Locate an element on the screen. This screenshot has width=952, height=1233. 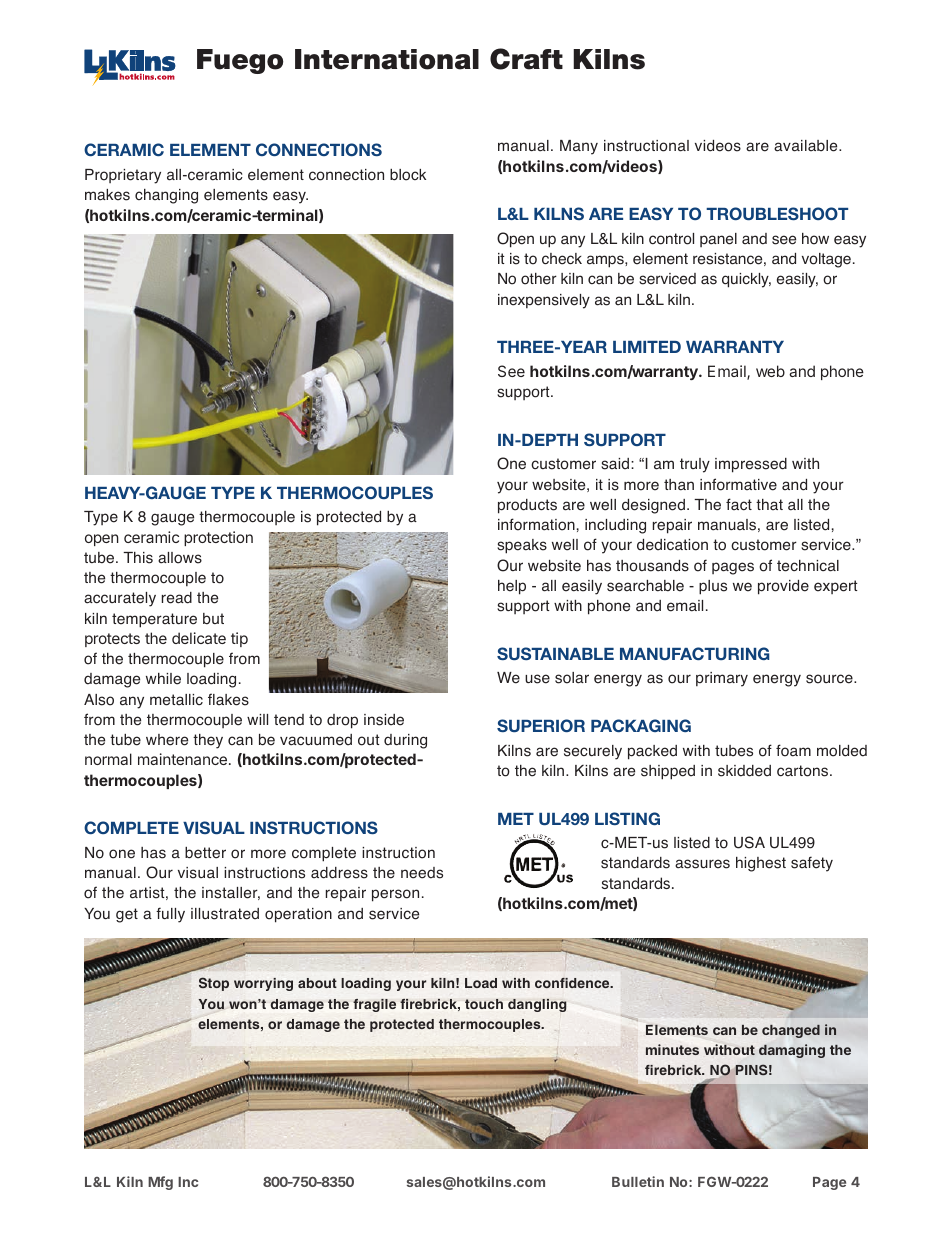
Fuego is located at coordinates (240, 61).
